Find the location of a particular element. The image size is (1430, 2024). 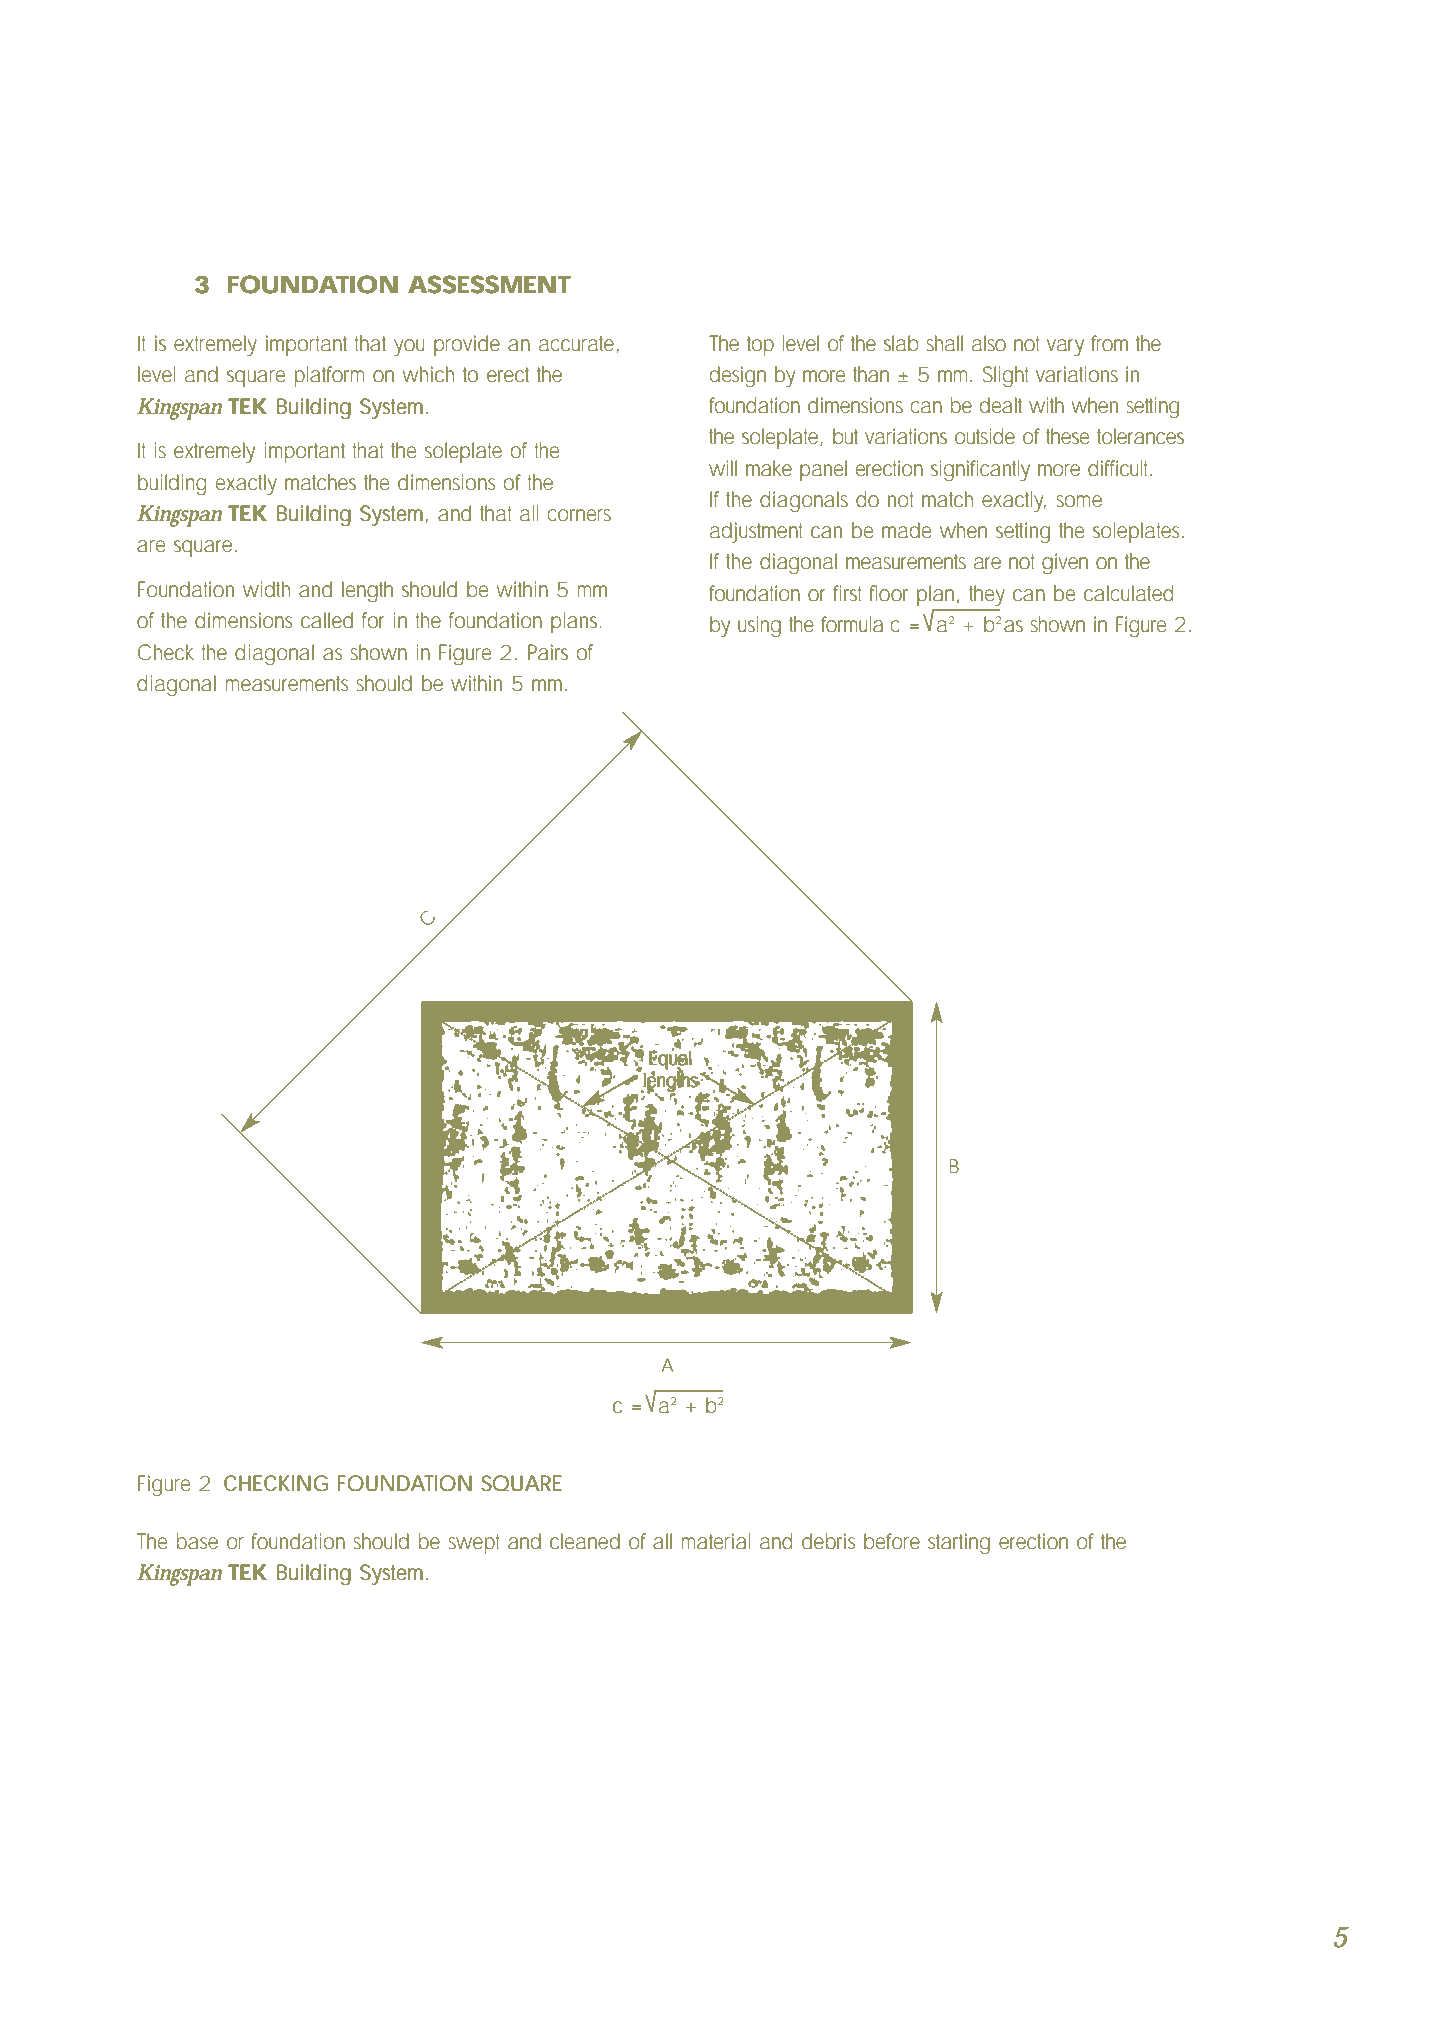

accurate is located at coordinates (576, 344).
